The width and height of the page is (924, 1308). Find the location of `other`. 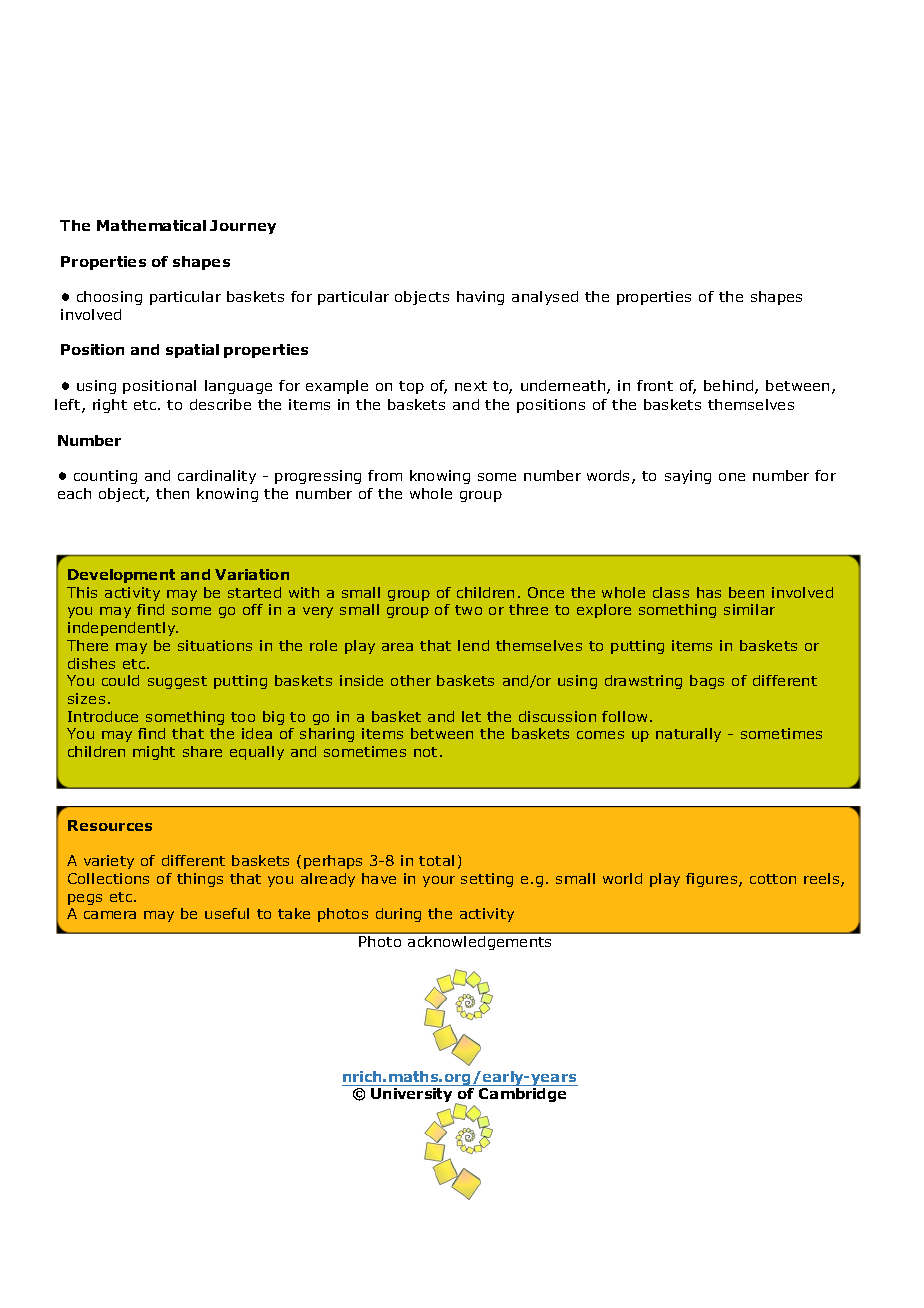

other is located at coordinates (411, 680).
